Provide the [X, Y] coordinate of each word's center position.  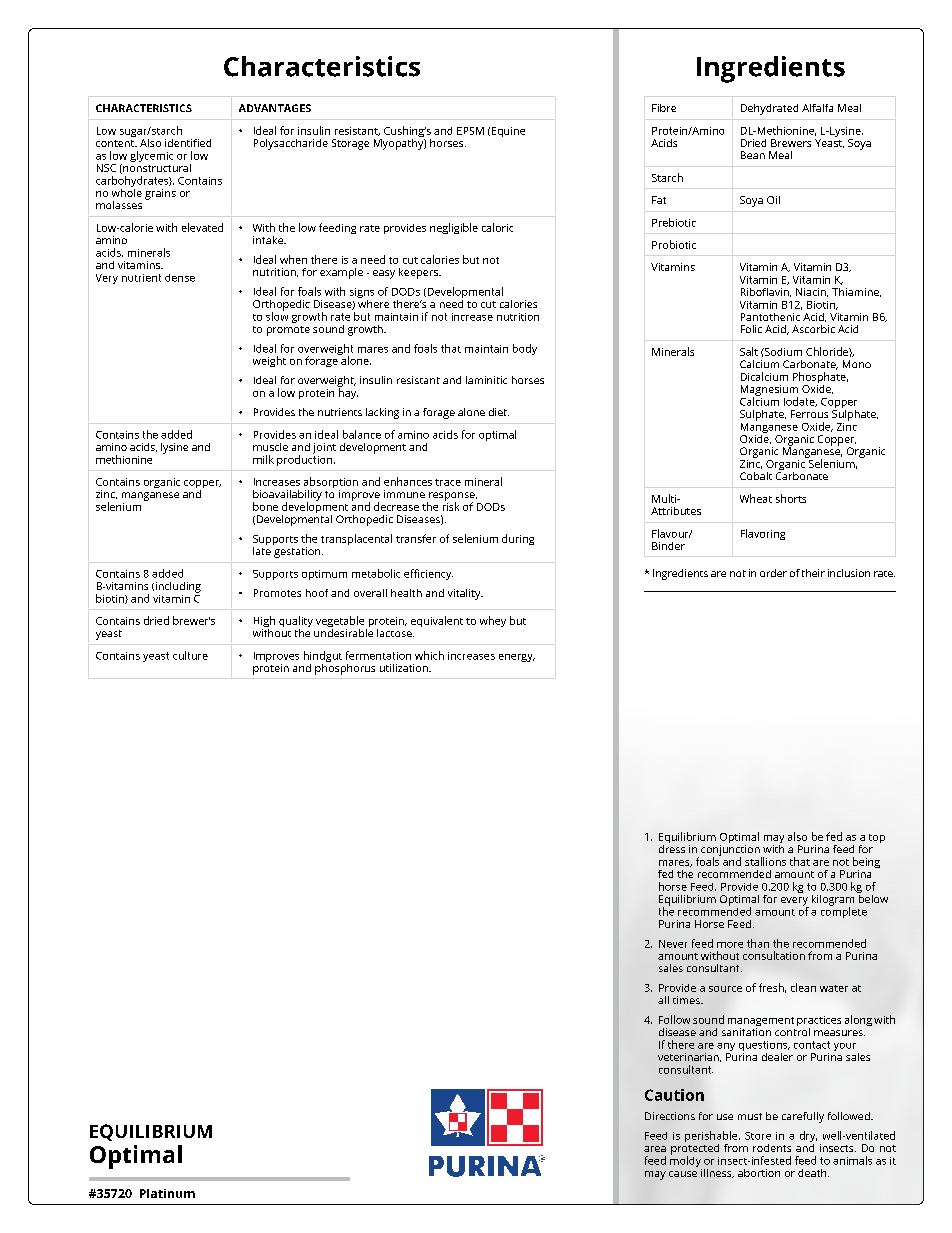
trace [448, 482]
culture [190, 655]
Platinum [167, 1193]
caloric [497, 227]
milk [263, 459]
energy [517, 658]
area [655, 1149]
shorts [791, 498]
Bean [753, 155]
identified [188, 143]
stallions [765, 861]
